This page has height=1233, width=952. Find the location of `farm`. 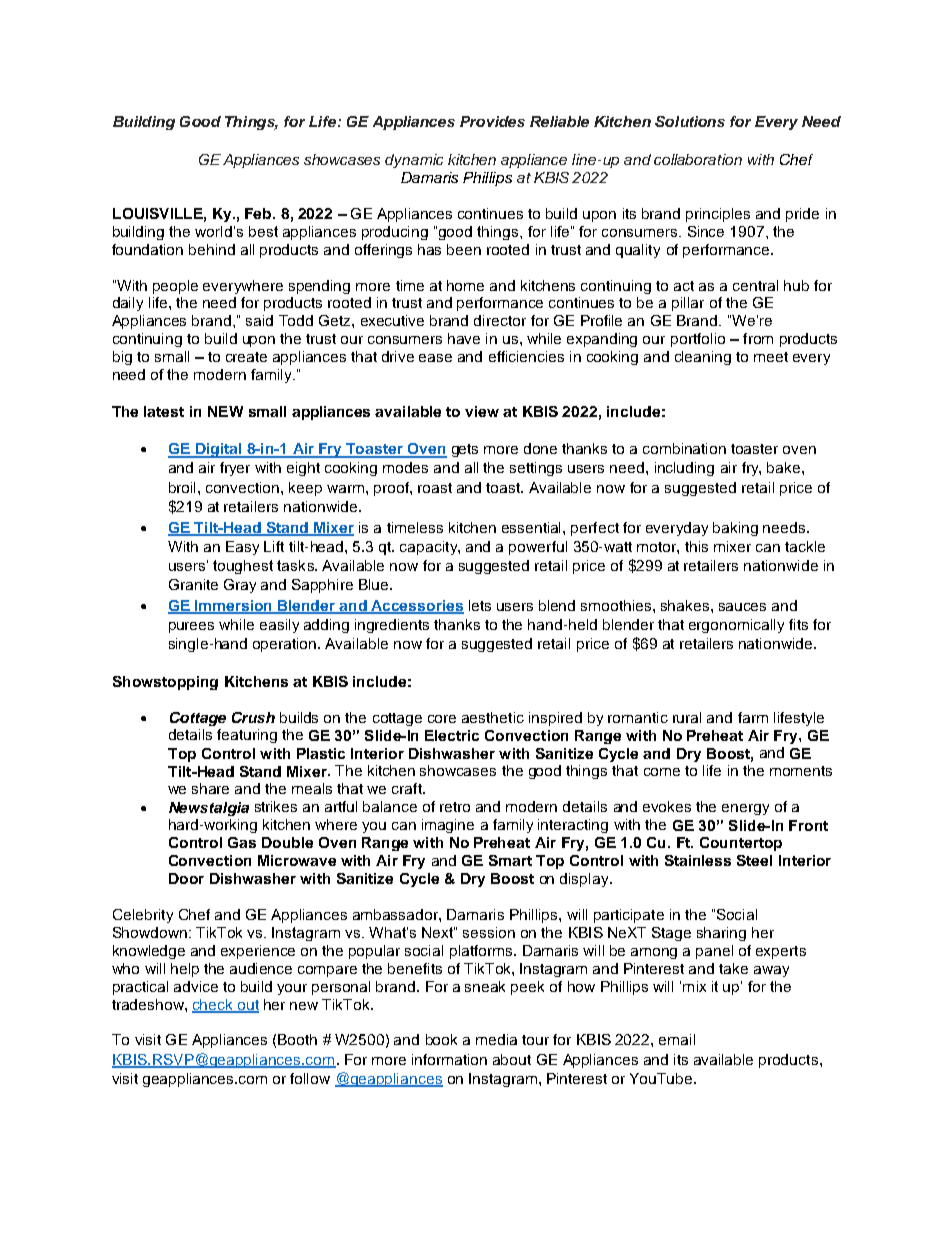

farm is located at coordinates (753, 717).
